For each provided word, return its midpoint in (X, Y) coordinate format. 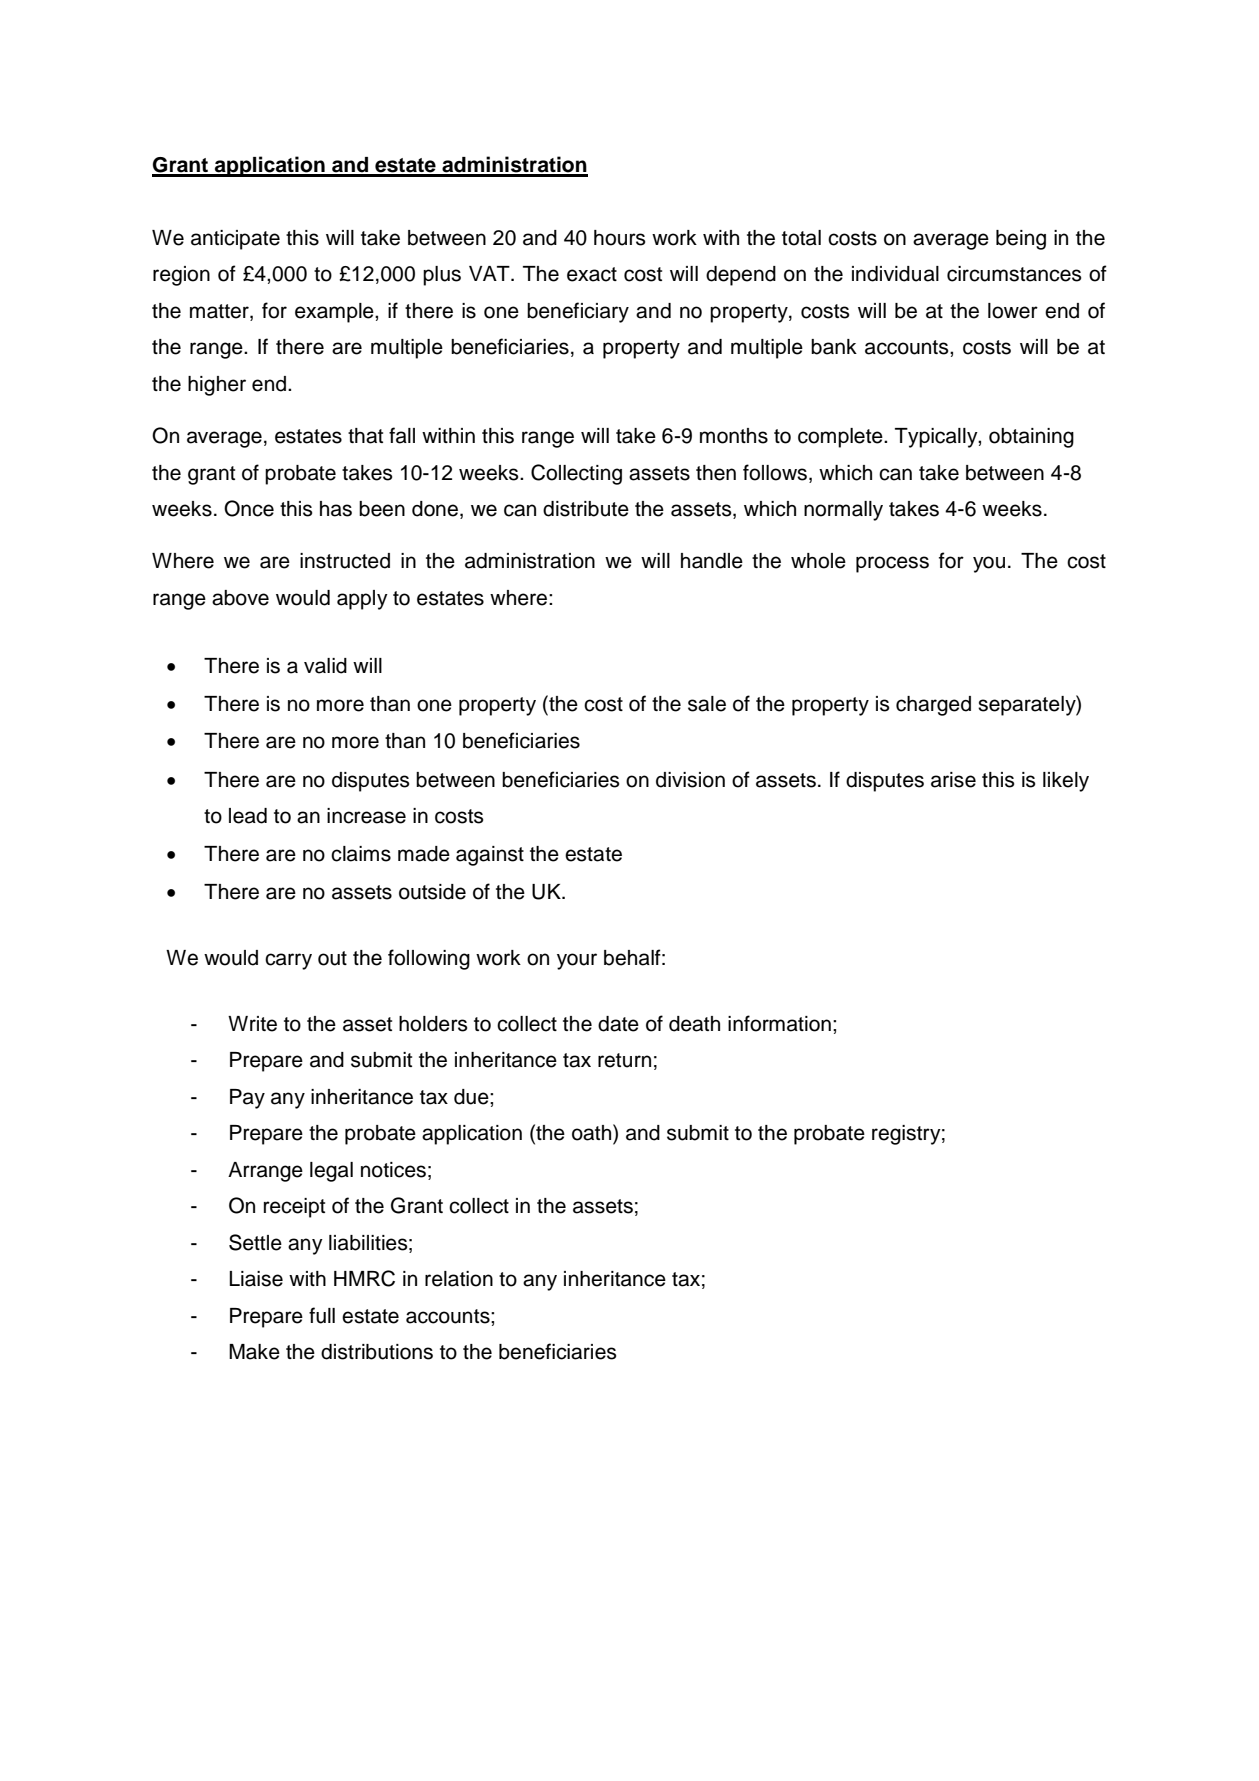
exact (592, 274)
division (690, 780)
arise (953, 780)
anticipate (235, 240)
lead (248, 816)
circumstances (1014, 274)
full (322, 1315)
